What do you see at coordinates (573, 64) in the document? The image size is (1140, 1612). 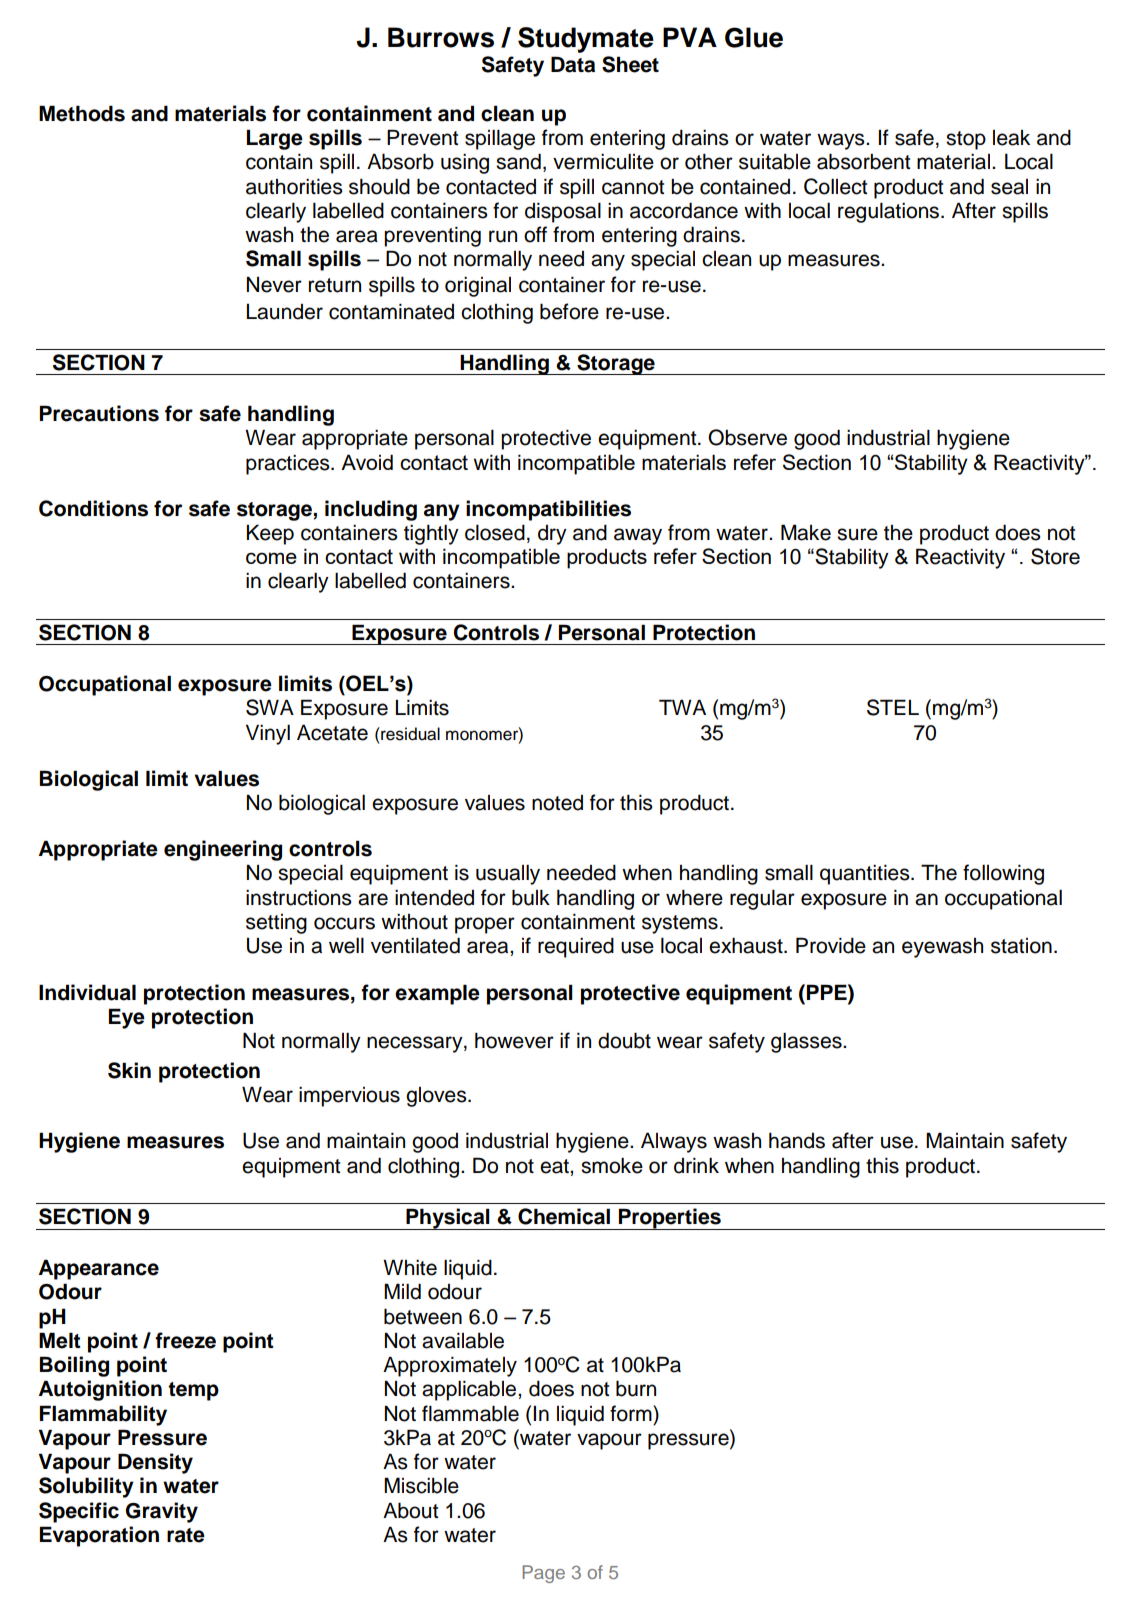 I see `Data` at bounding box center [573, 64].
